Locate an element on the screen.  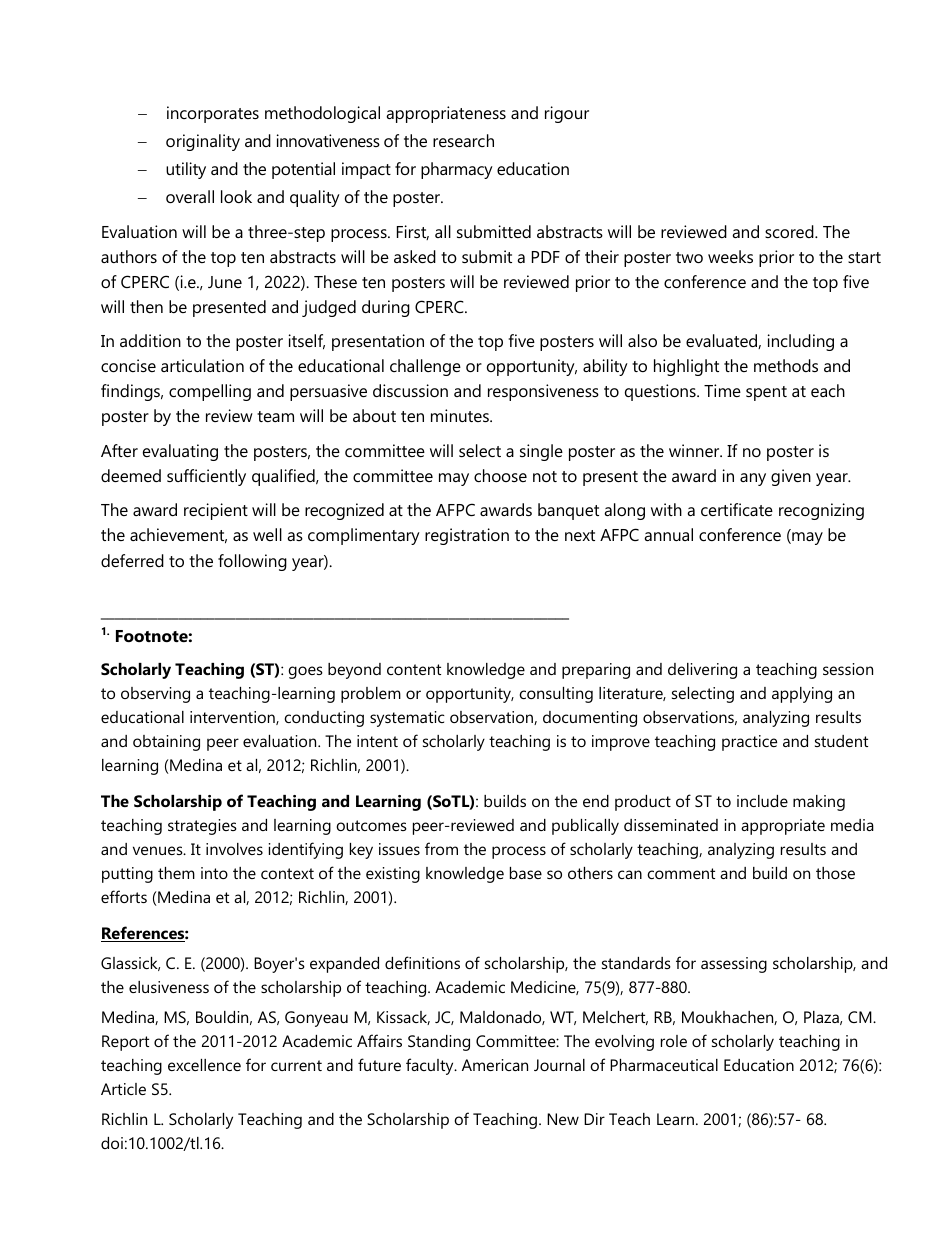
base is located at coordinates (526, 873).
